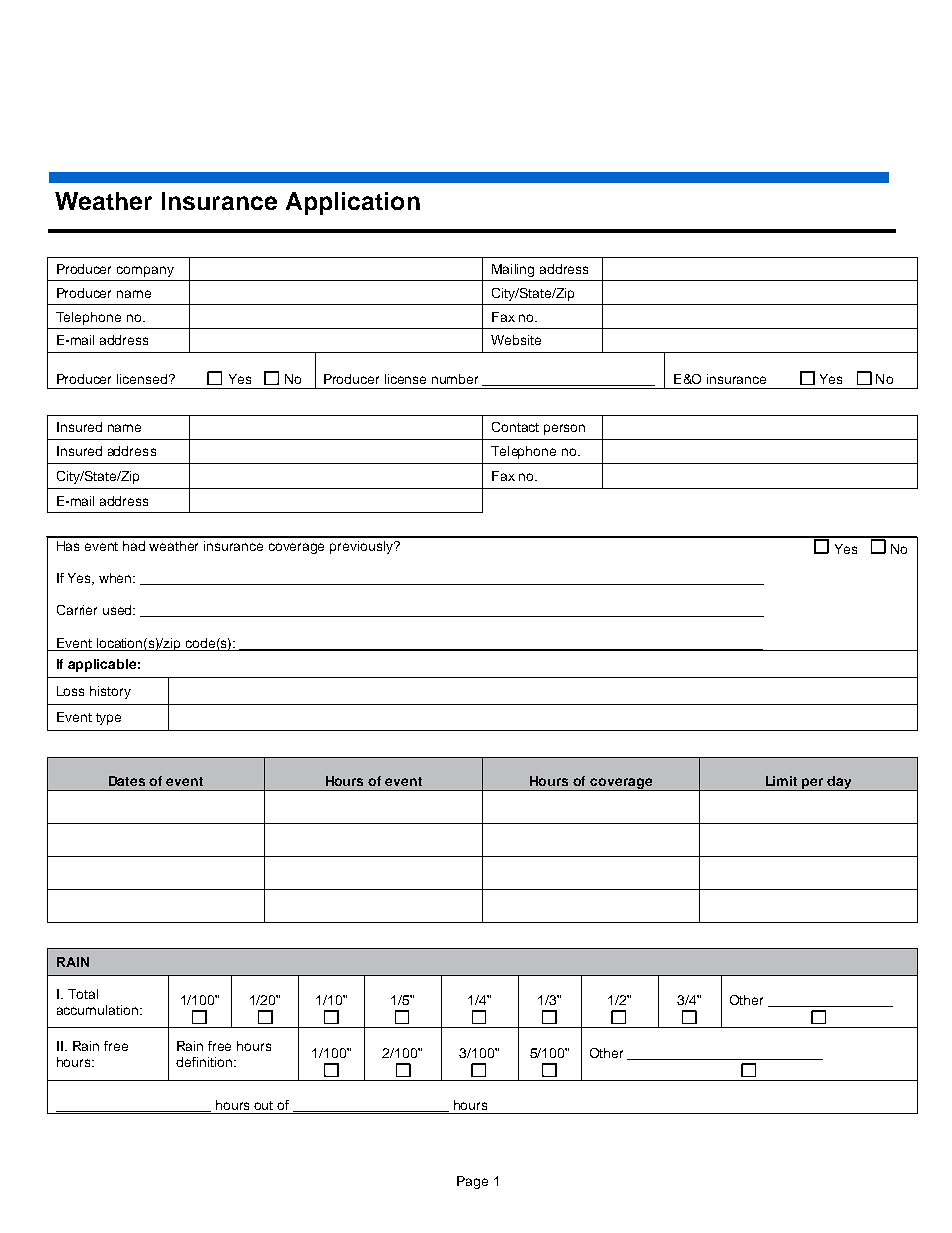 Image resolution: width=952 pixels, height=1233 pixels. I want to click on Application, so click(353, 203).
